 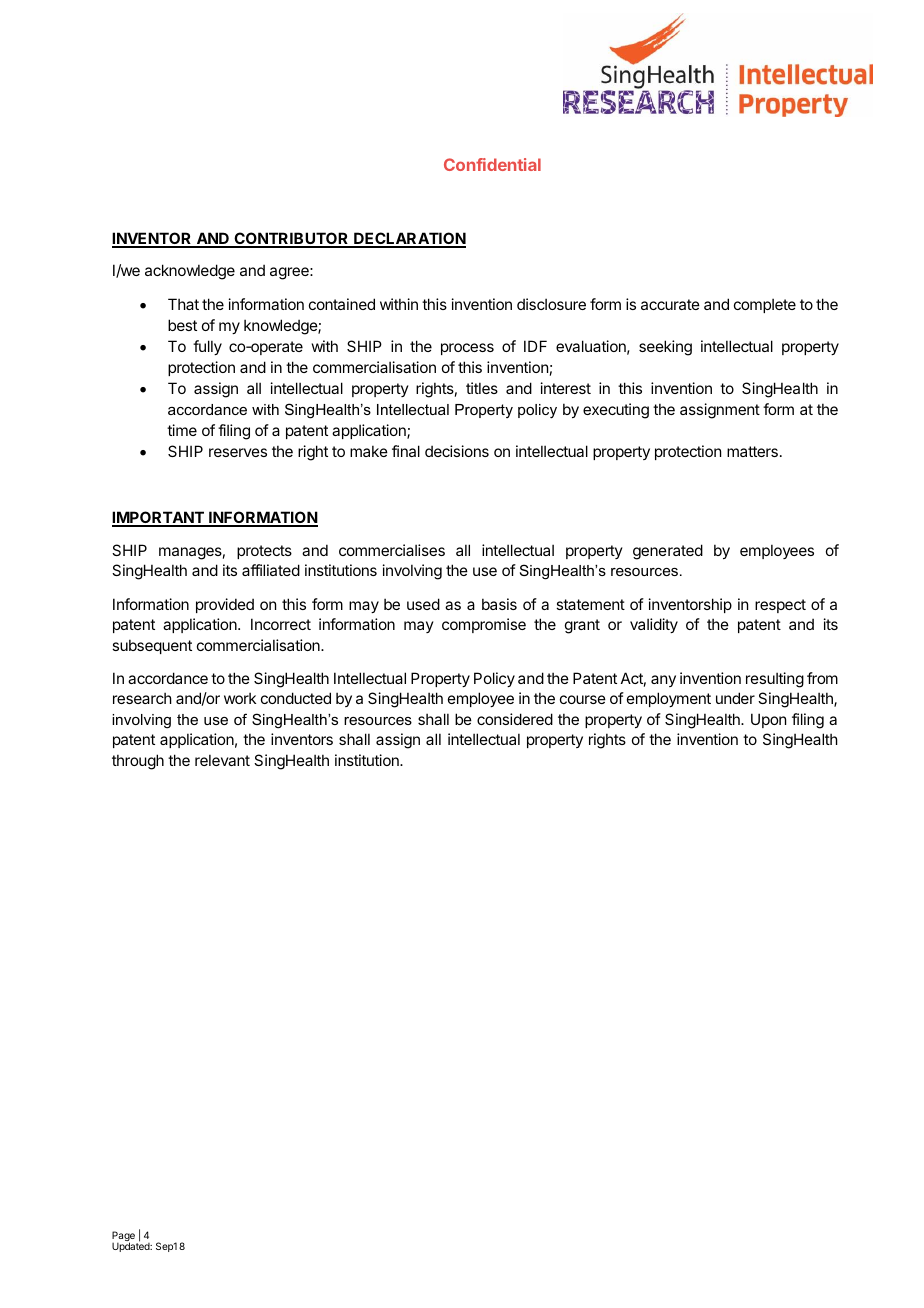 I want to click on CONTRIBUTOR, so click(x=291, y=239).
